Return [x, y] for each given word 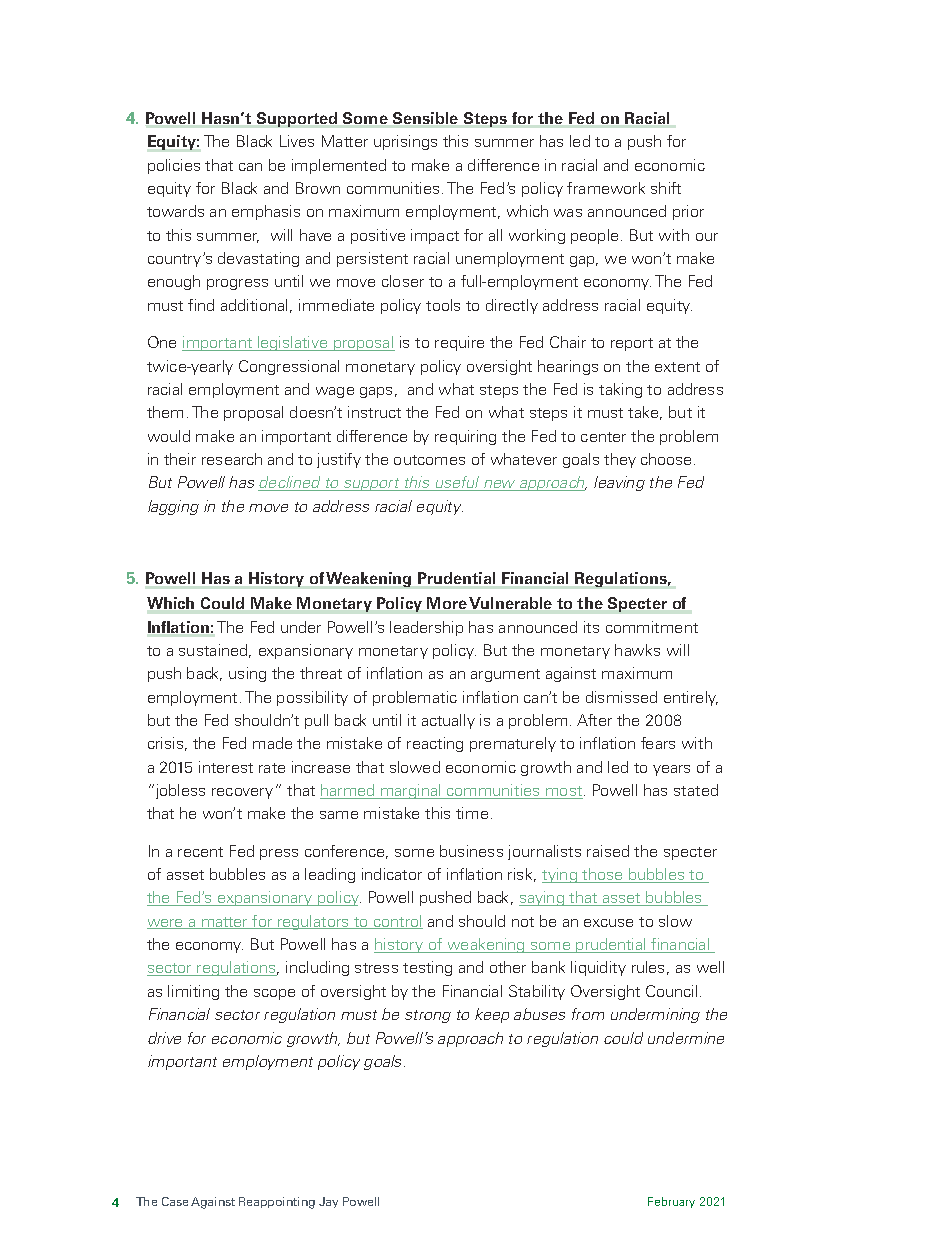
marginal [411, 791]
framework [606, 188]
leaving [619, 483]
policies [174, 166]
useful [457, 483]
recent [200, 852]
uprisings [405, 142]
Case [175, 1201]
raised [608, 851]
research [232, 459]
